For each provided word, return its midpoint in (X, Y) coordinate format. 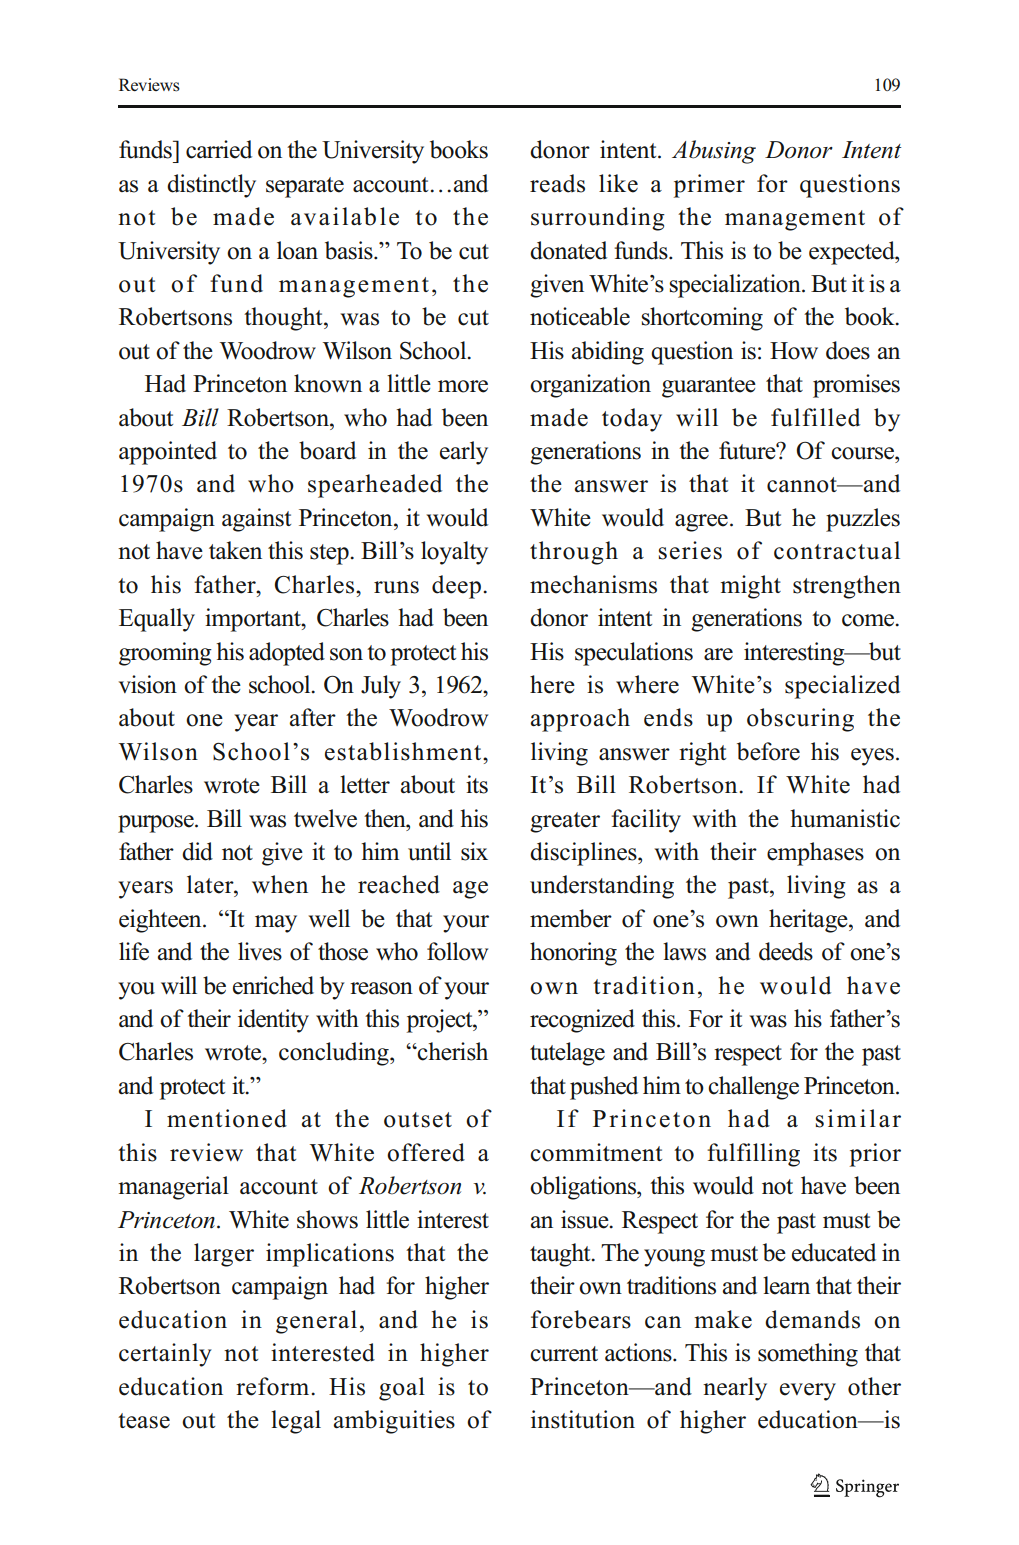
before (768, 751)
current (564, 1354)
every (808, 1392)
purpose (157, 824)
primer (709, 186)
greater (565, 822)
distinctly (211, 186)
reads (557, 183)
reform (272, 1386)
